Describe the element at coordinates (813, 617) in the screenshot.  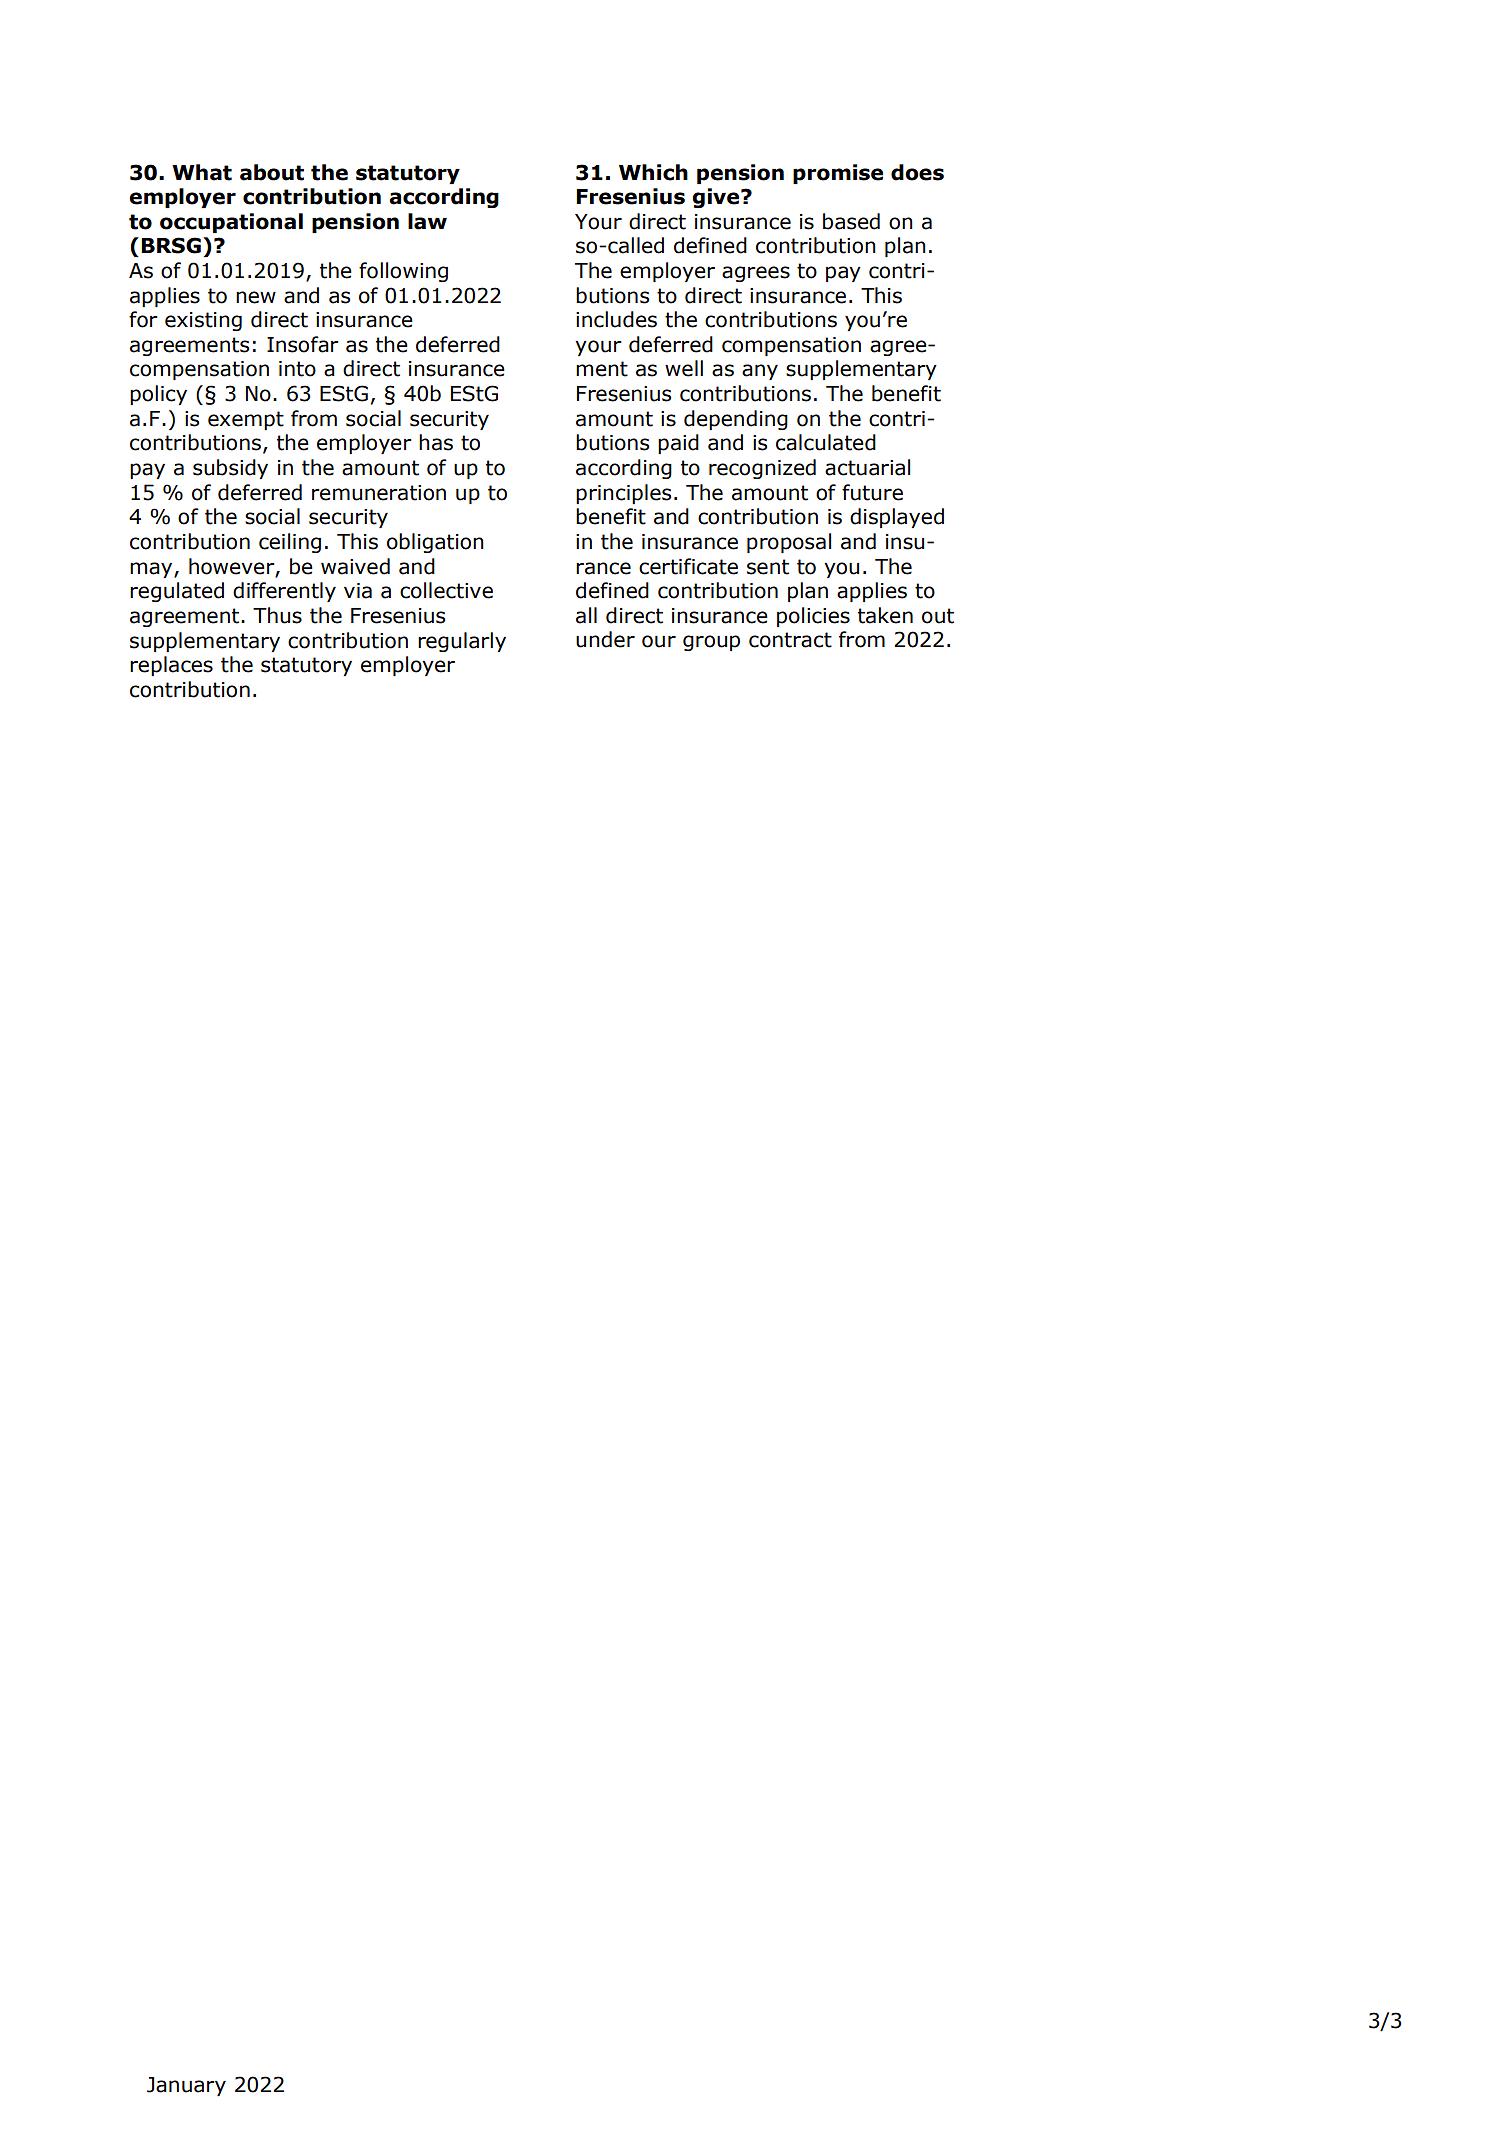
I see `policies` at that location.
